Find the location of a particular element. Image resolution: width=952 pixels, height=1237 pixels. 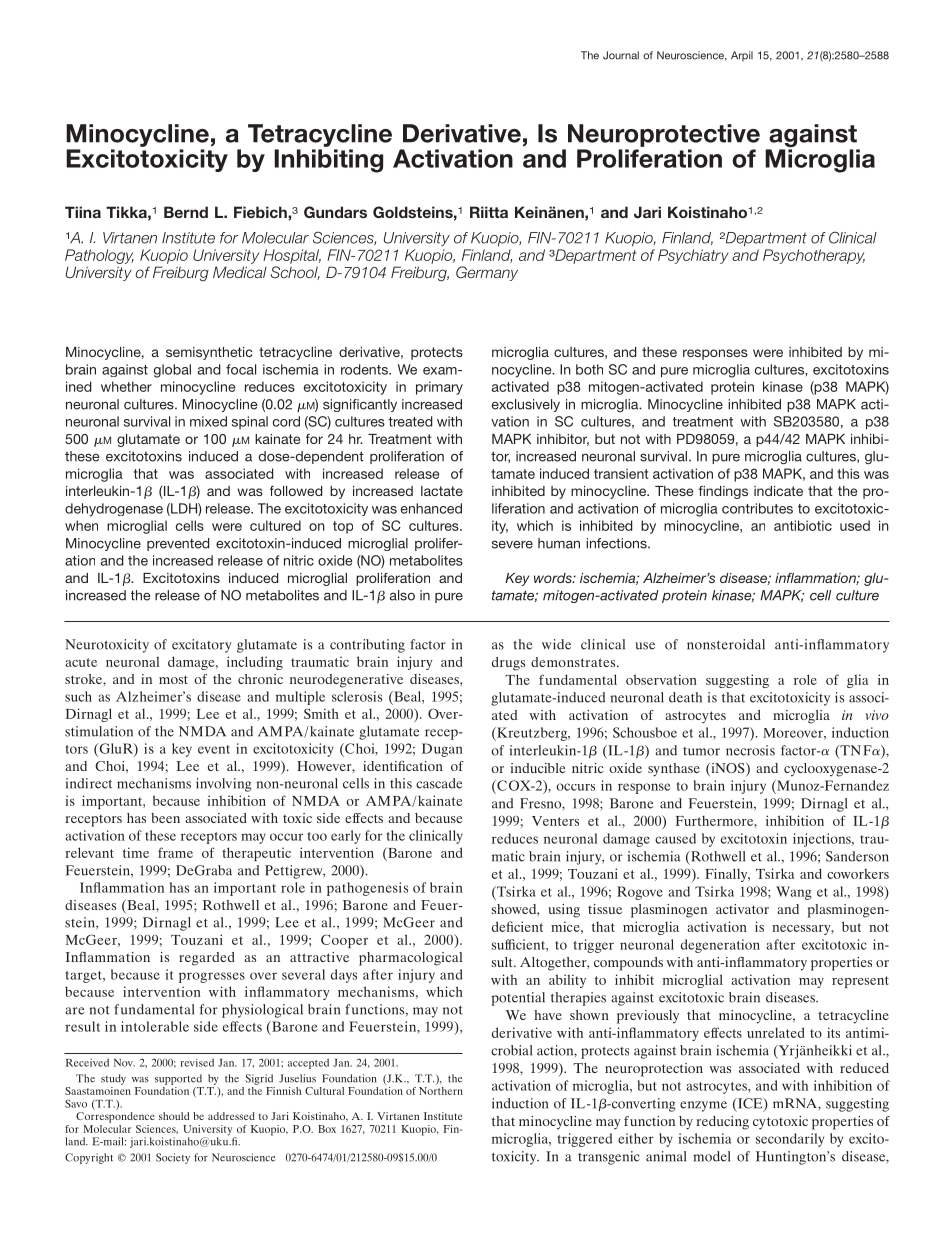

regarded is located at coordinates (207, 959).
